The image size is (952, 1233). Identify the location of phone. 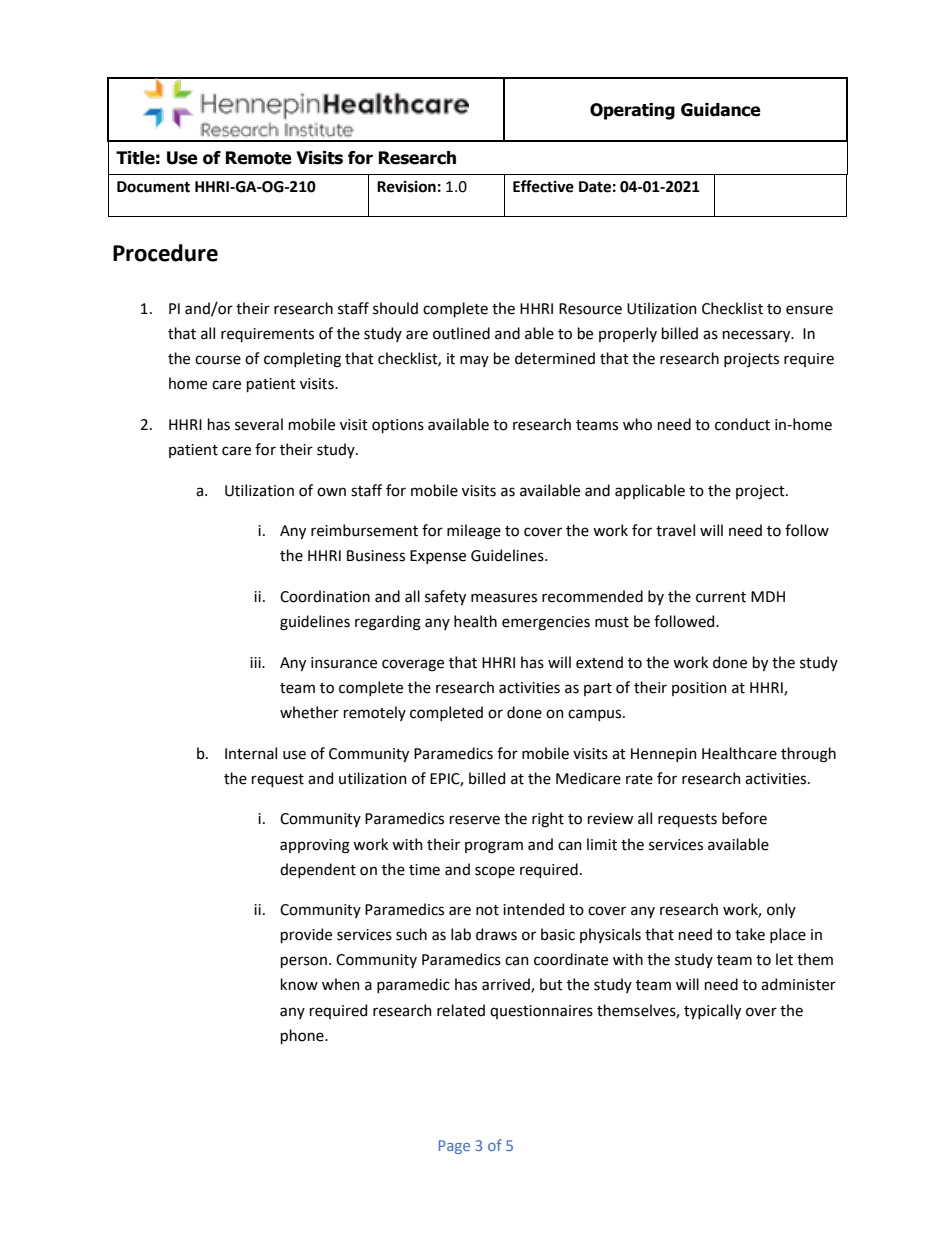
(303, 1036).
